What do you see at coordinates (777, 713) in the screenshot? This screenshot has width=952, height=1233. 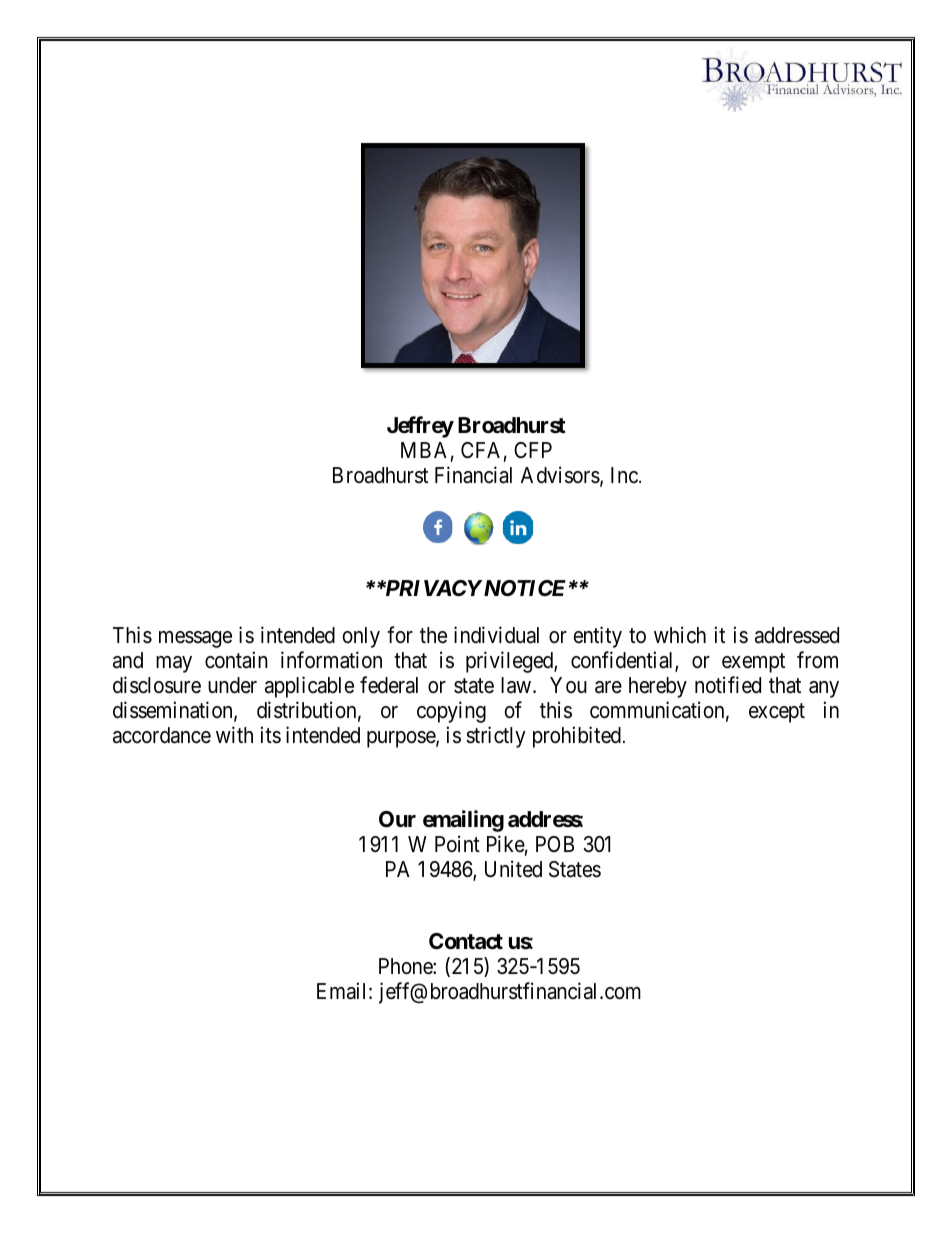 I see `except` at bounding box center [777, 713].
